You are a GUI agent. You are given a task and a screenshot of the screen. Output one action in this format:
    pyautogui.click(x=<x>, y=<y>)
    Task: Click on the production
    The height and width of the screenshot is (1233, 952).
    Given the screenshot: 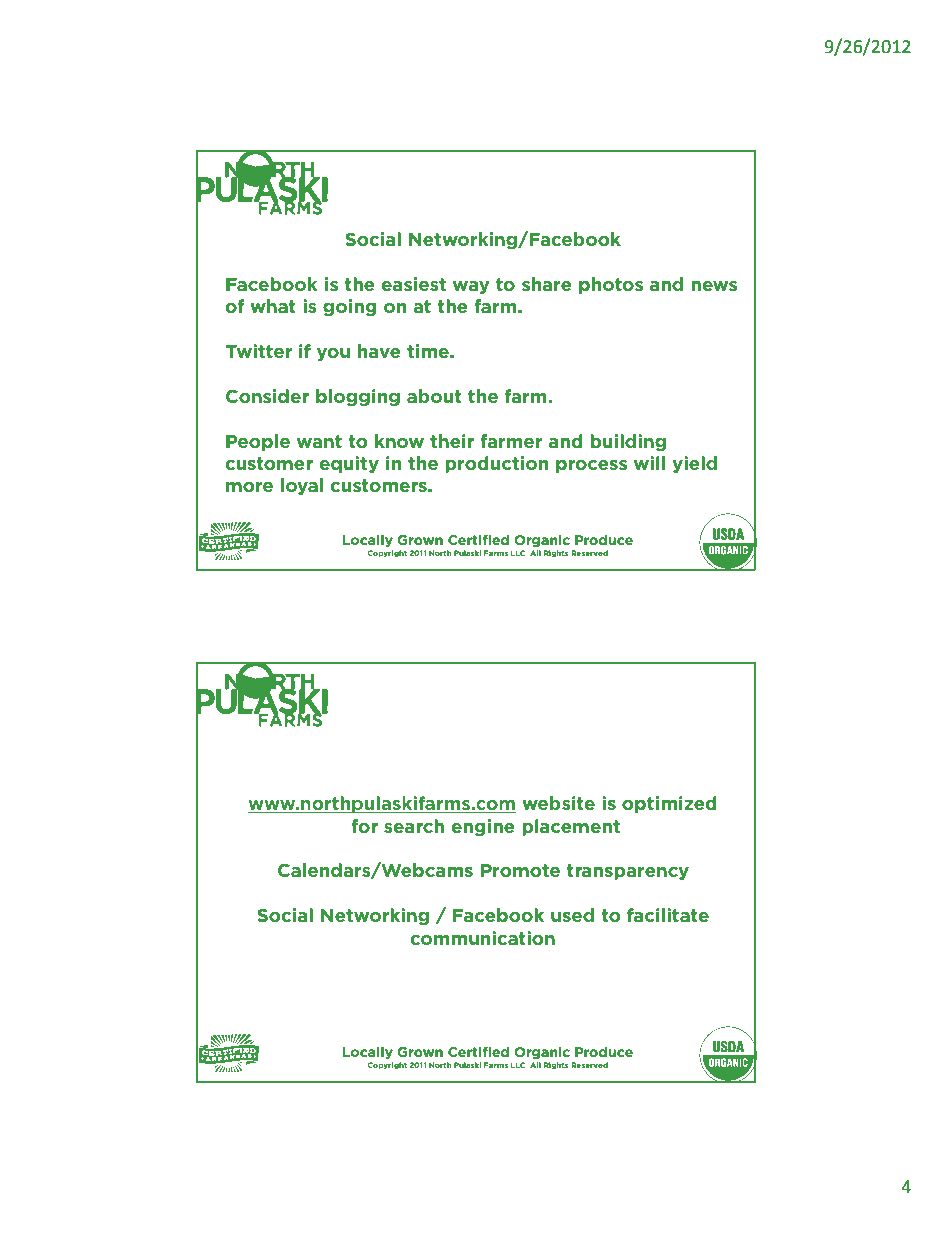 What is the action you would take?
    pyautogui.click(x=496, y=464)
